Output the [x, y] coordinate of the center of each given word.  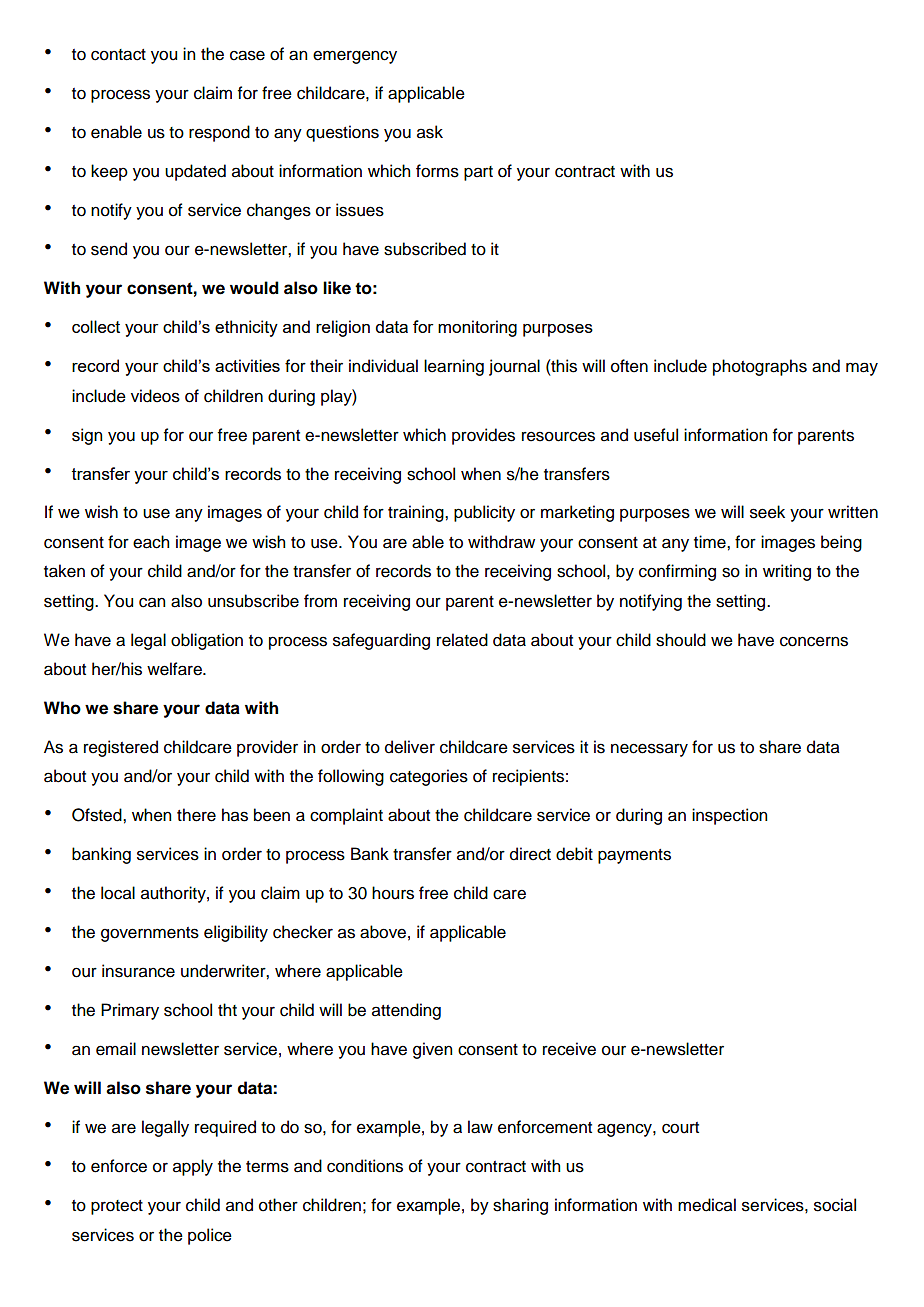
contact [118, 55]
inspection [729, 816]
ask [430, 132]
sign [87, 436]
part [478, 173]
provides [483, 436]
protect [117, 1207]
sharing [520, 1206]
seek [767, 512]
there [196, 815]
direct [530, 854]
